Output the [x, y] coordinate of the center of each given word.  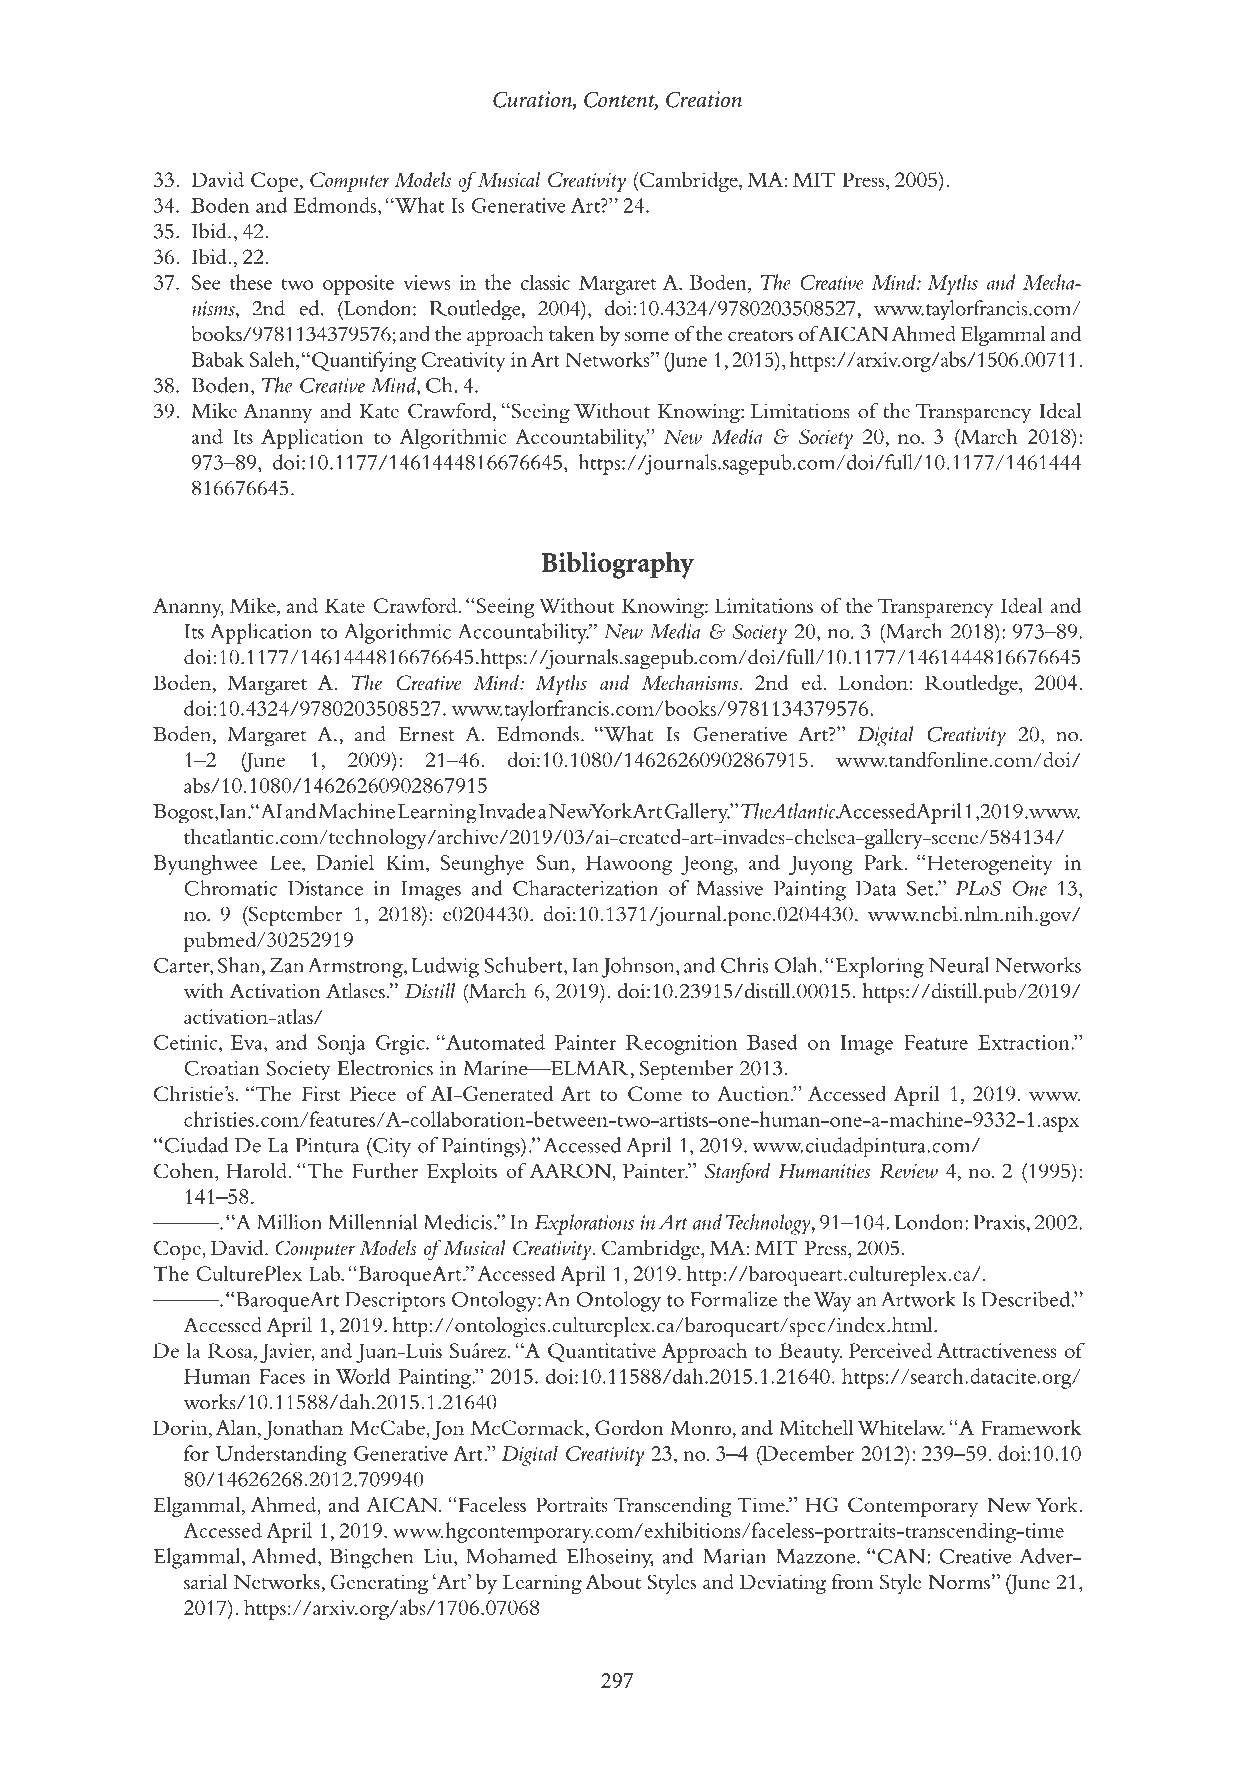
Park [884, 862]
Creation [704, 99]
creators [760, 335]
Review [909, 1171]
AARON [572, 1172]
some [647, 336]
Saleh [273, 359]
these [251, 282]
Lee [286, 862]
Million [289, 1222]
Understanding [281, 1455]
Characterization [585, 888]
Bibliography [618, 565]
